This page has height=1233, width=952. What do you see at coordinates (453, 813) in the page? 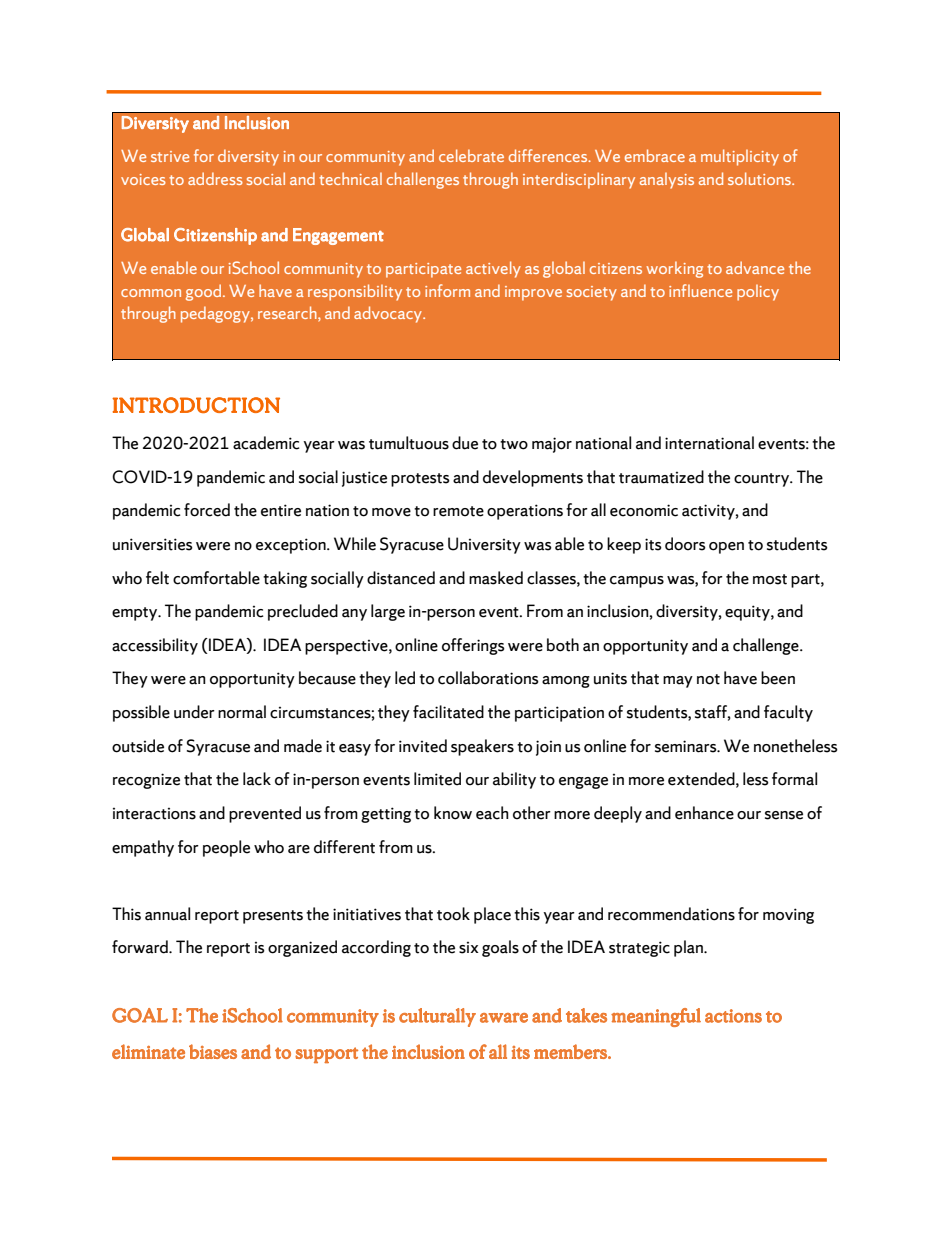
I see `know` at bounding box center [453, 813].
